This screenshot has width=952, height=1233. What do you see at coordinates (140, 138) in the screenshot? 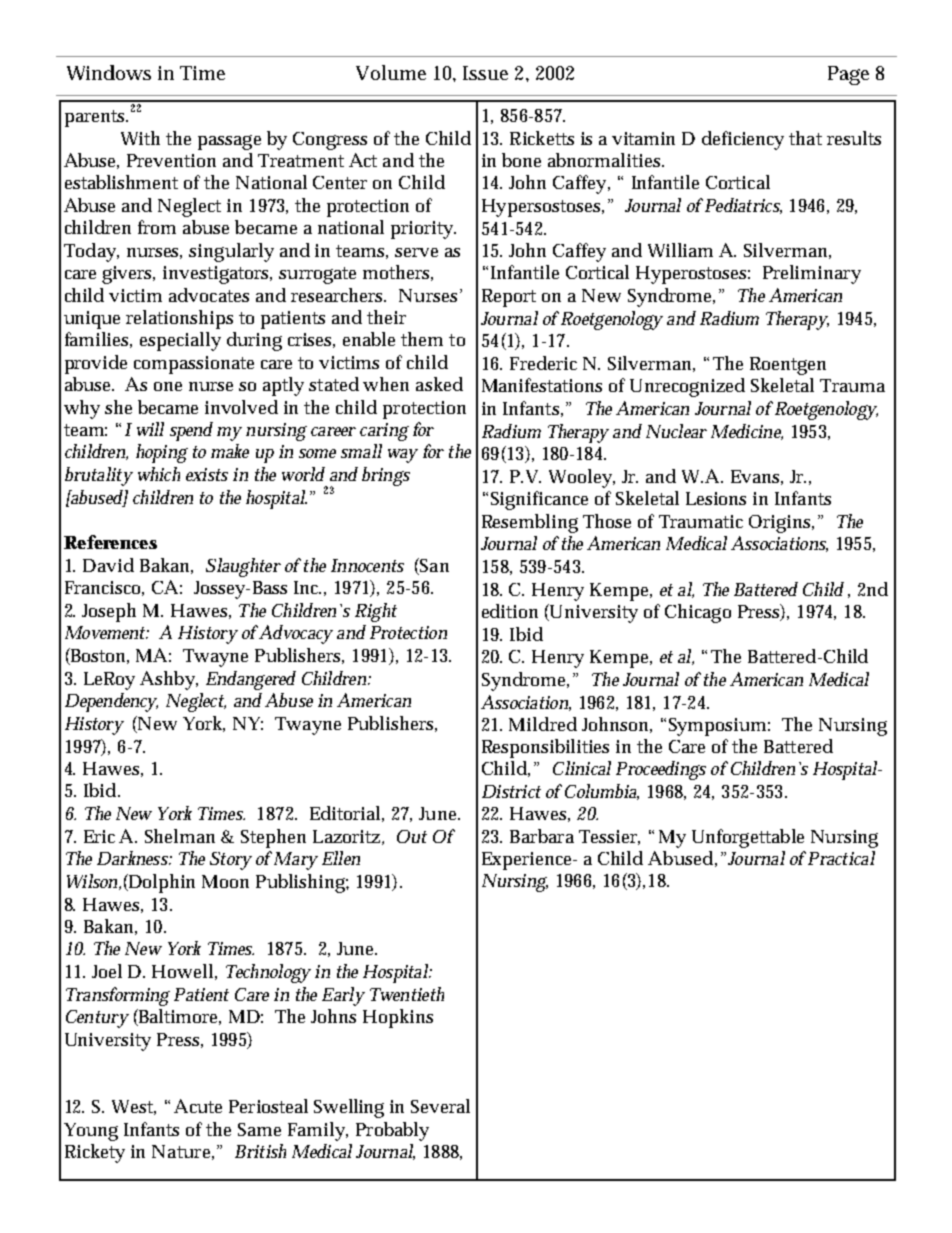
I see `With` at bounding box center [140, 138].
